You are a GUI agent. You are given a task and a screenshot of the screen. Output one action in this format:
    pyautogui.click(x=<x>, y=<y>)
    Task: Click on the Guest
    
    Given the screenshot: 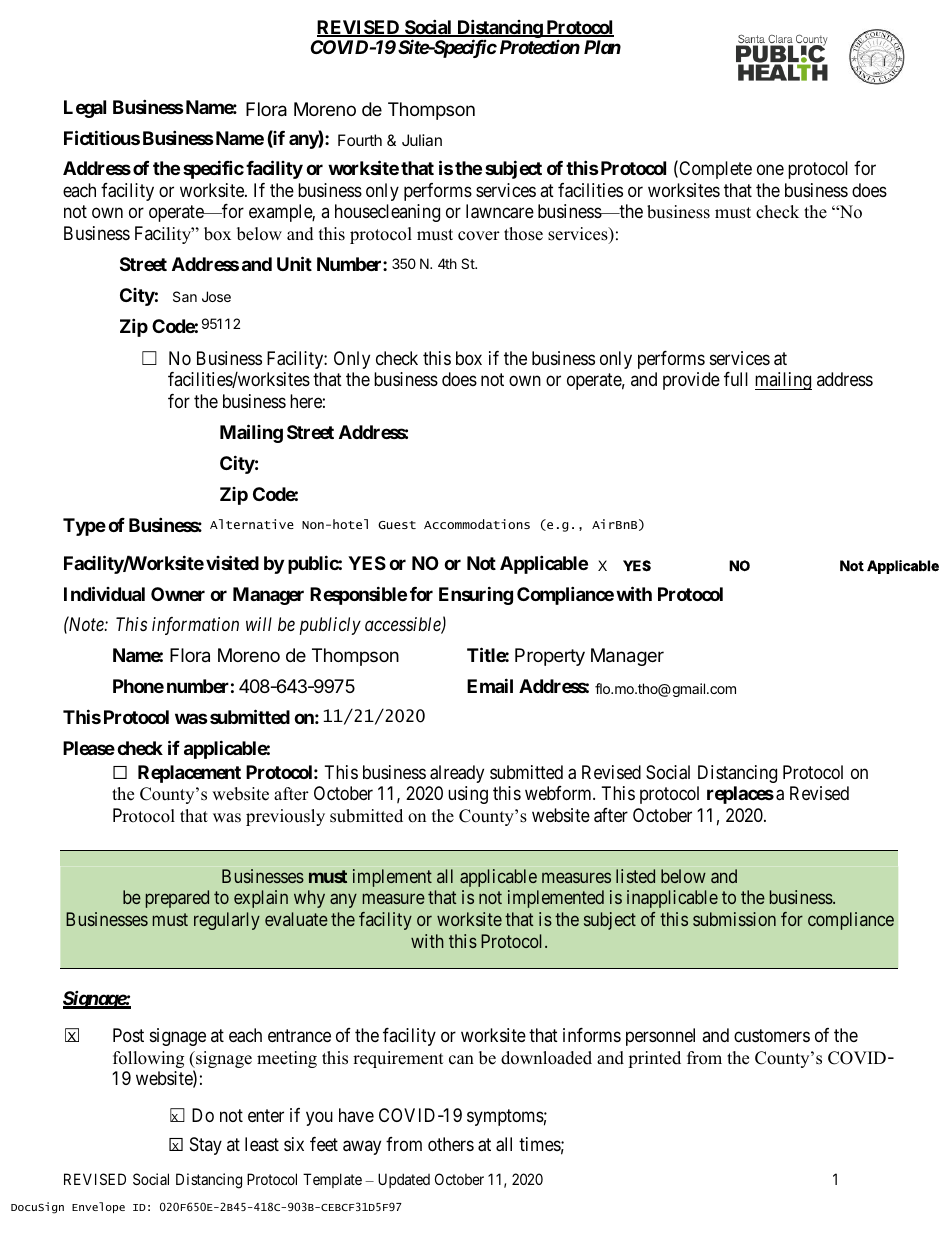 What is the action you would take?
    pyautogui.click(x=397, y=525)
